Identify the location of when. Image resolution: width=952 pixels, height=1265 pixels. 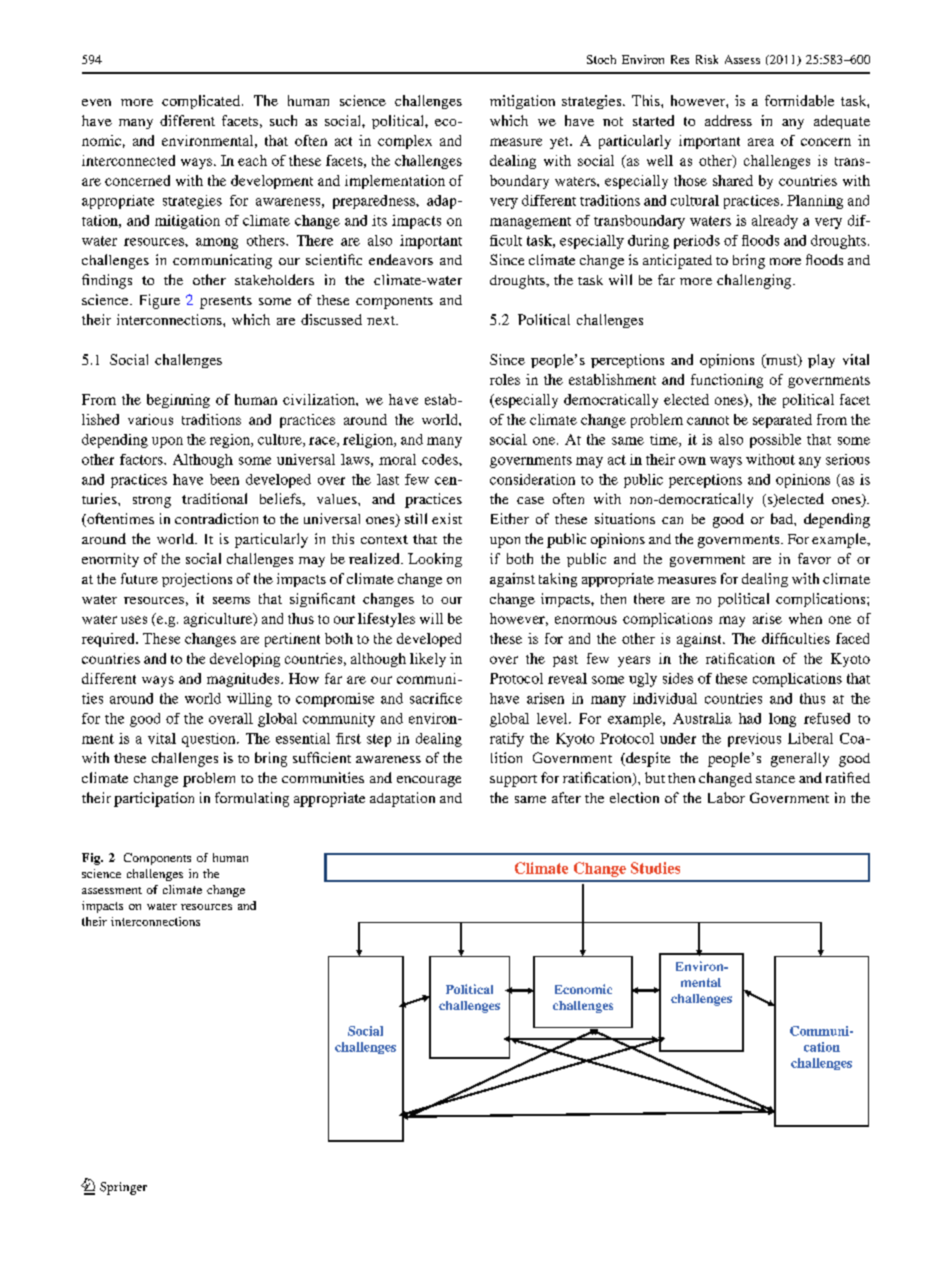
(805, 618).
